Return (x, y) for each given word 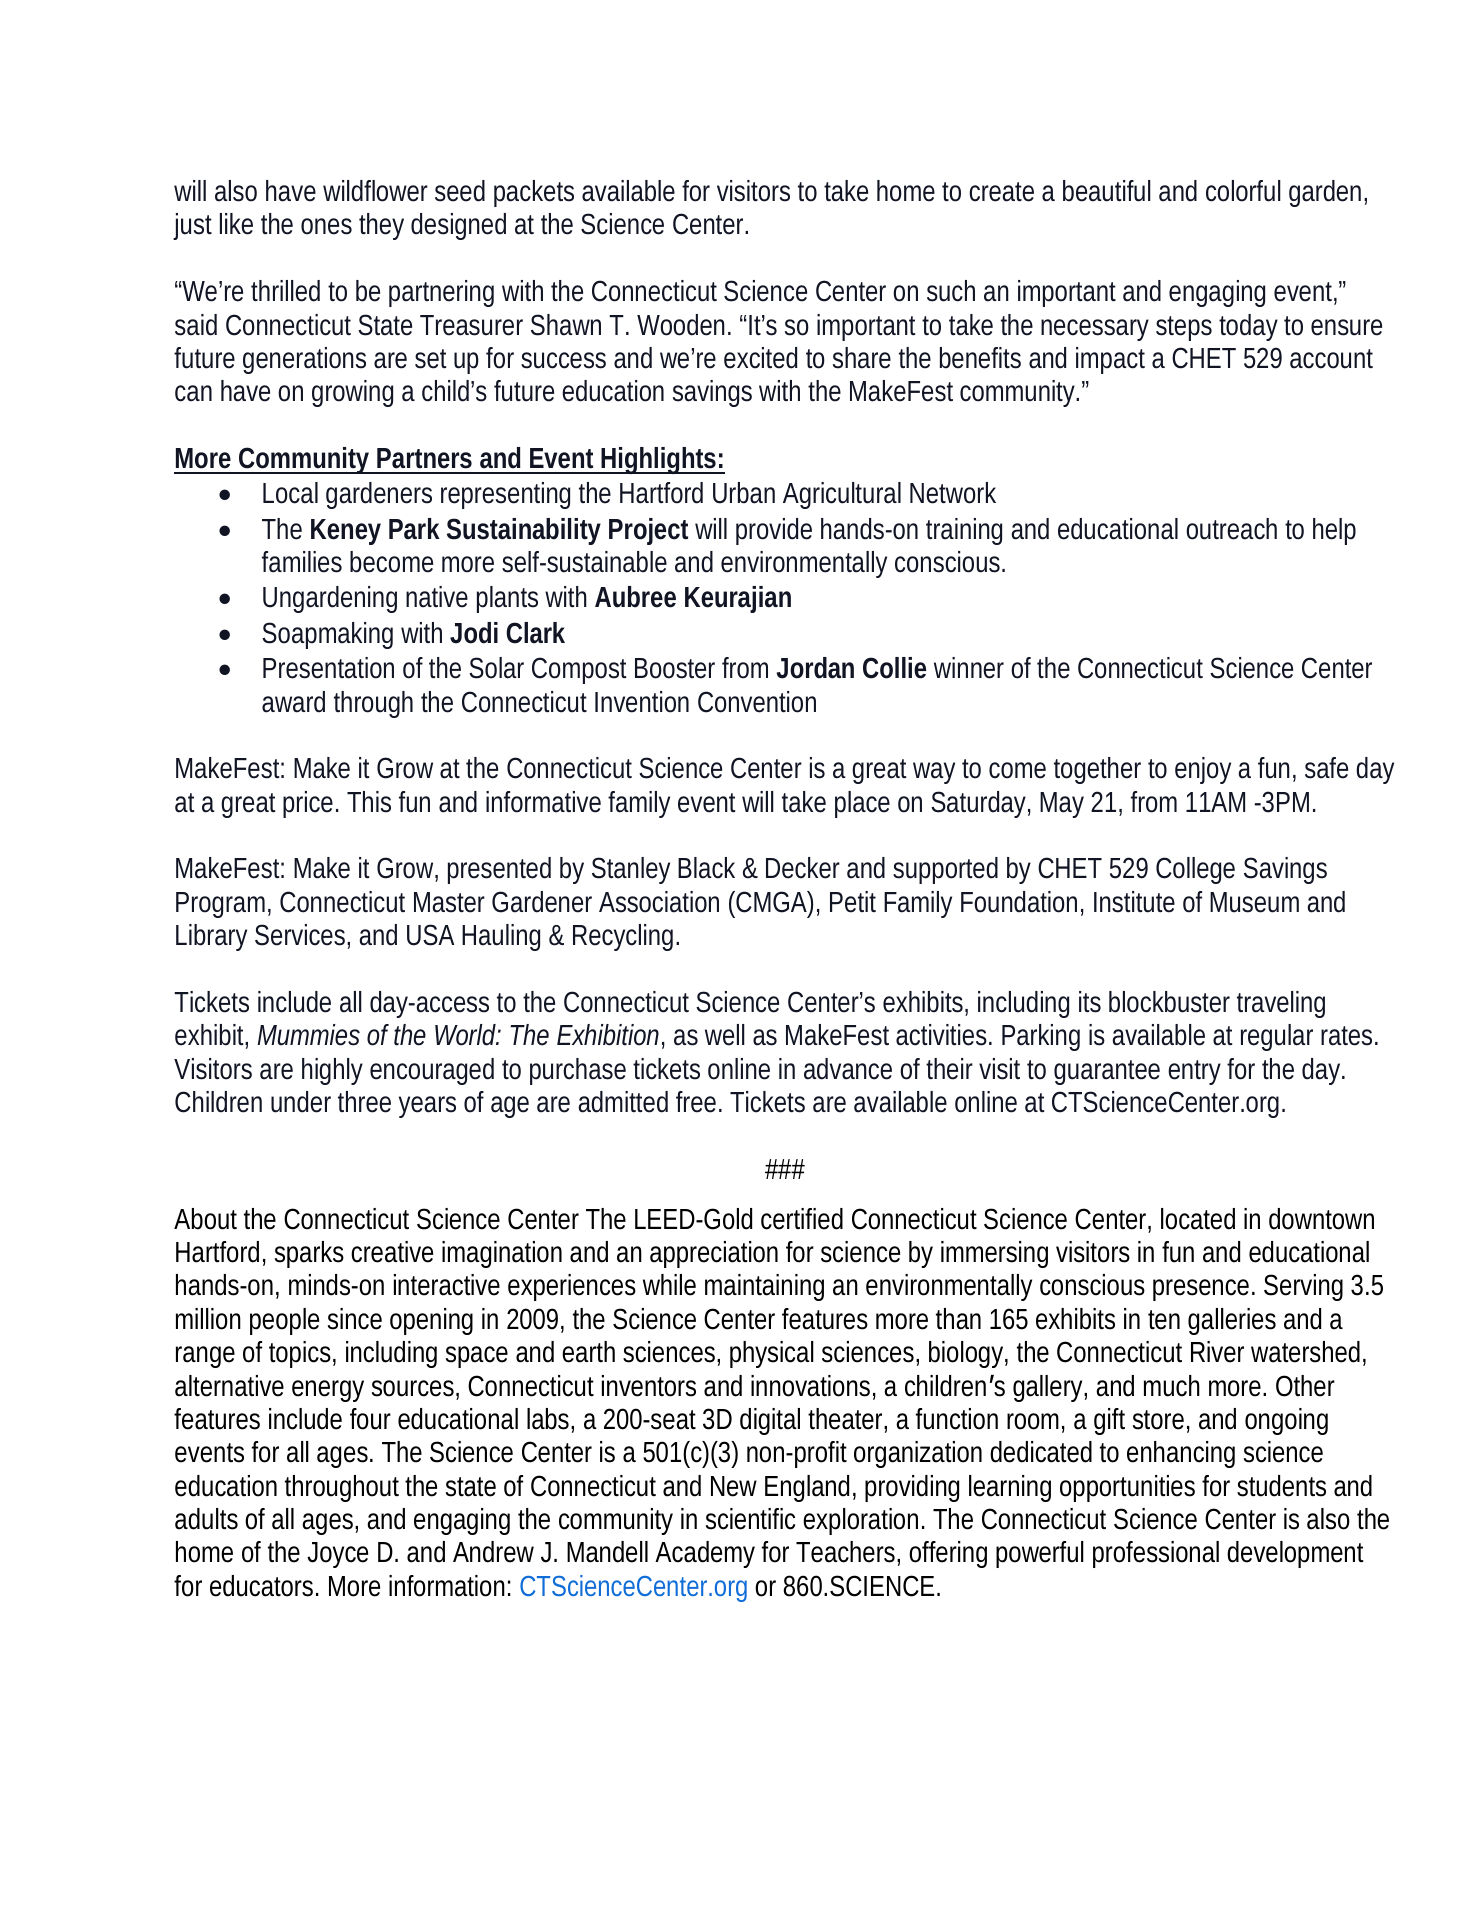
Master (449, 902)
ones (326, 226)
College (1195, 870)
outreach (1231, 529)
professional (1156, 1554)
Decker (803, 868)
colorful (1243, 191)
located (1198, 1219)
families (302, 562)
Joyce (337, 1555)
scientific (750, 1519)
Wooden (683, 325)
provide (774, 531)
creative (392, 1252)
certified (802, 1219)
